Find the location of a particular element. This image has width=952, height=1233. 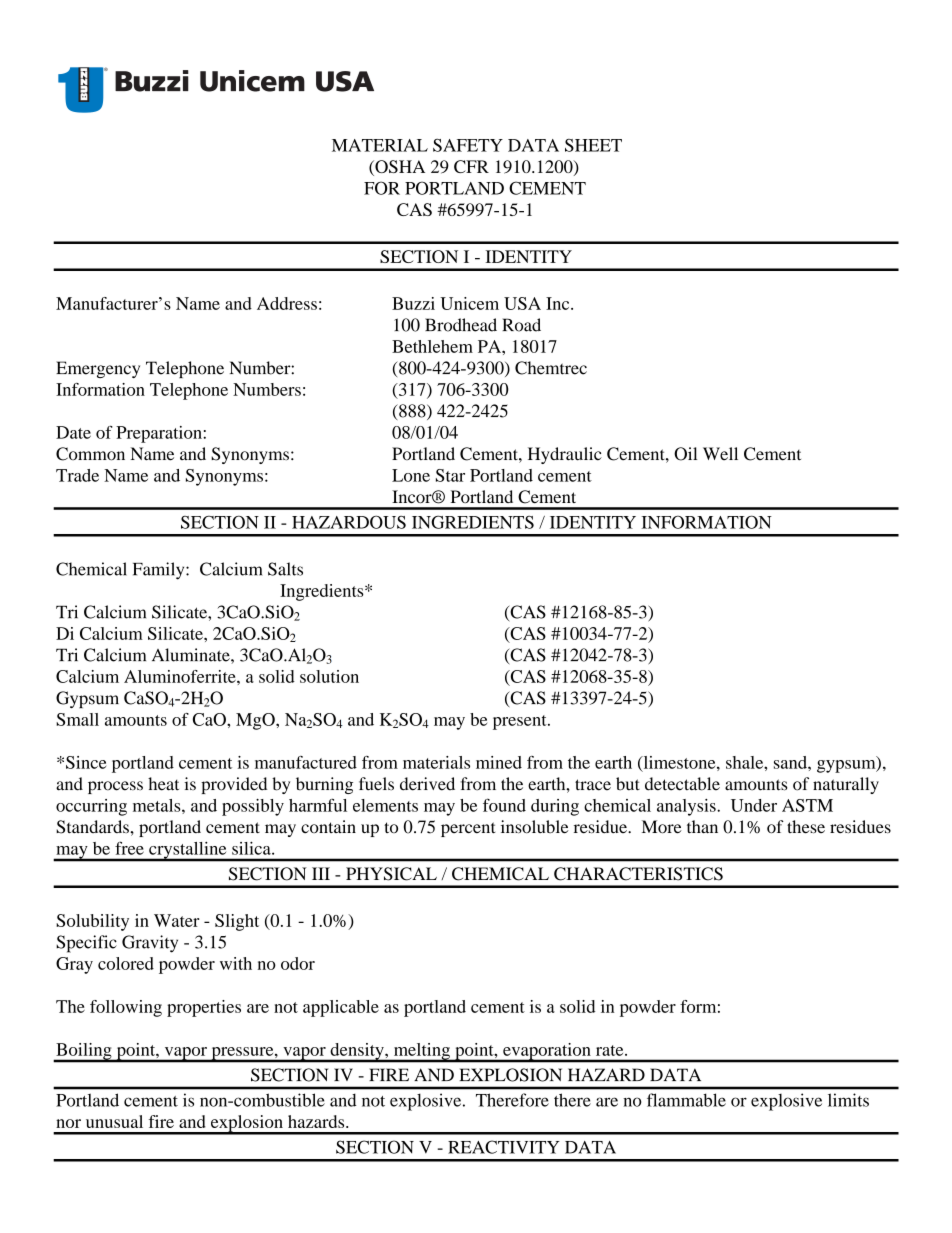

Preparation is located at coordinates (160, 434).
